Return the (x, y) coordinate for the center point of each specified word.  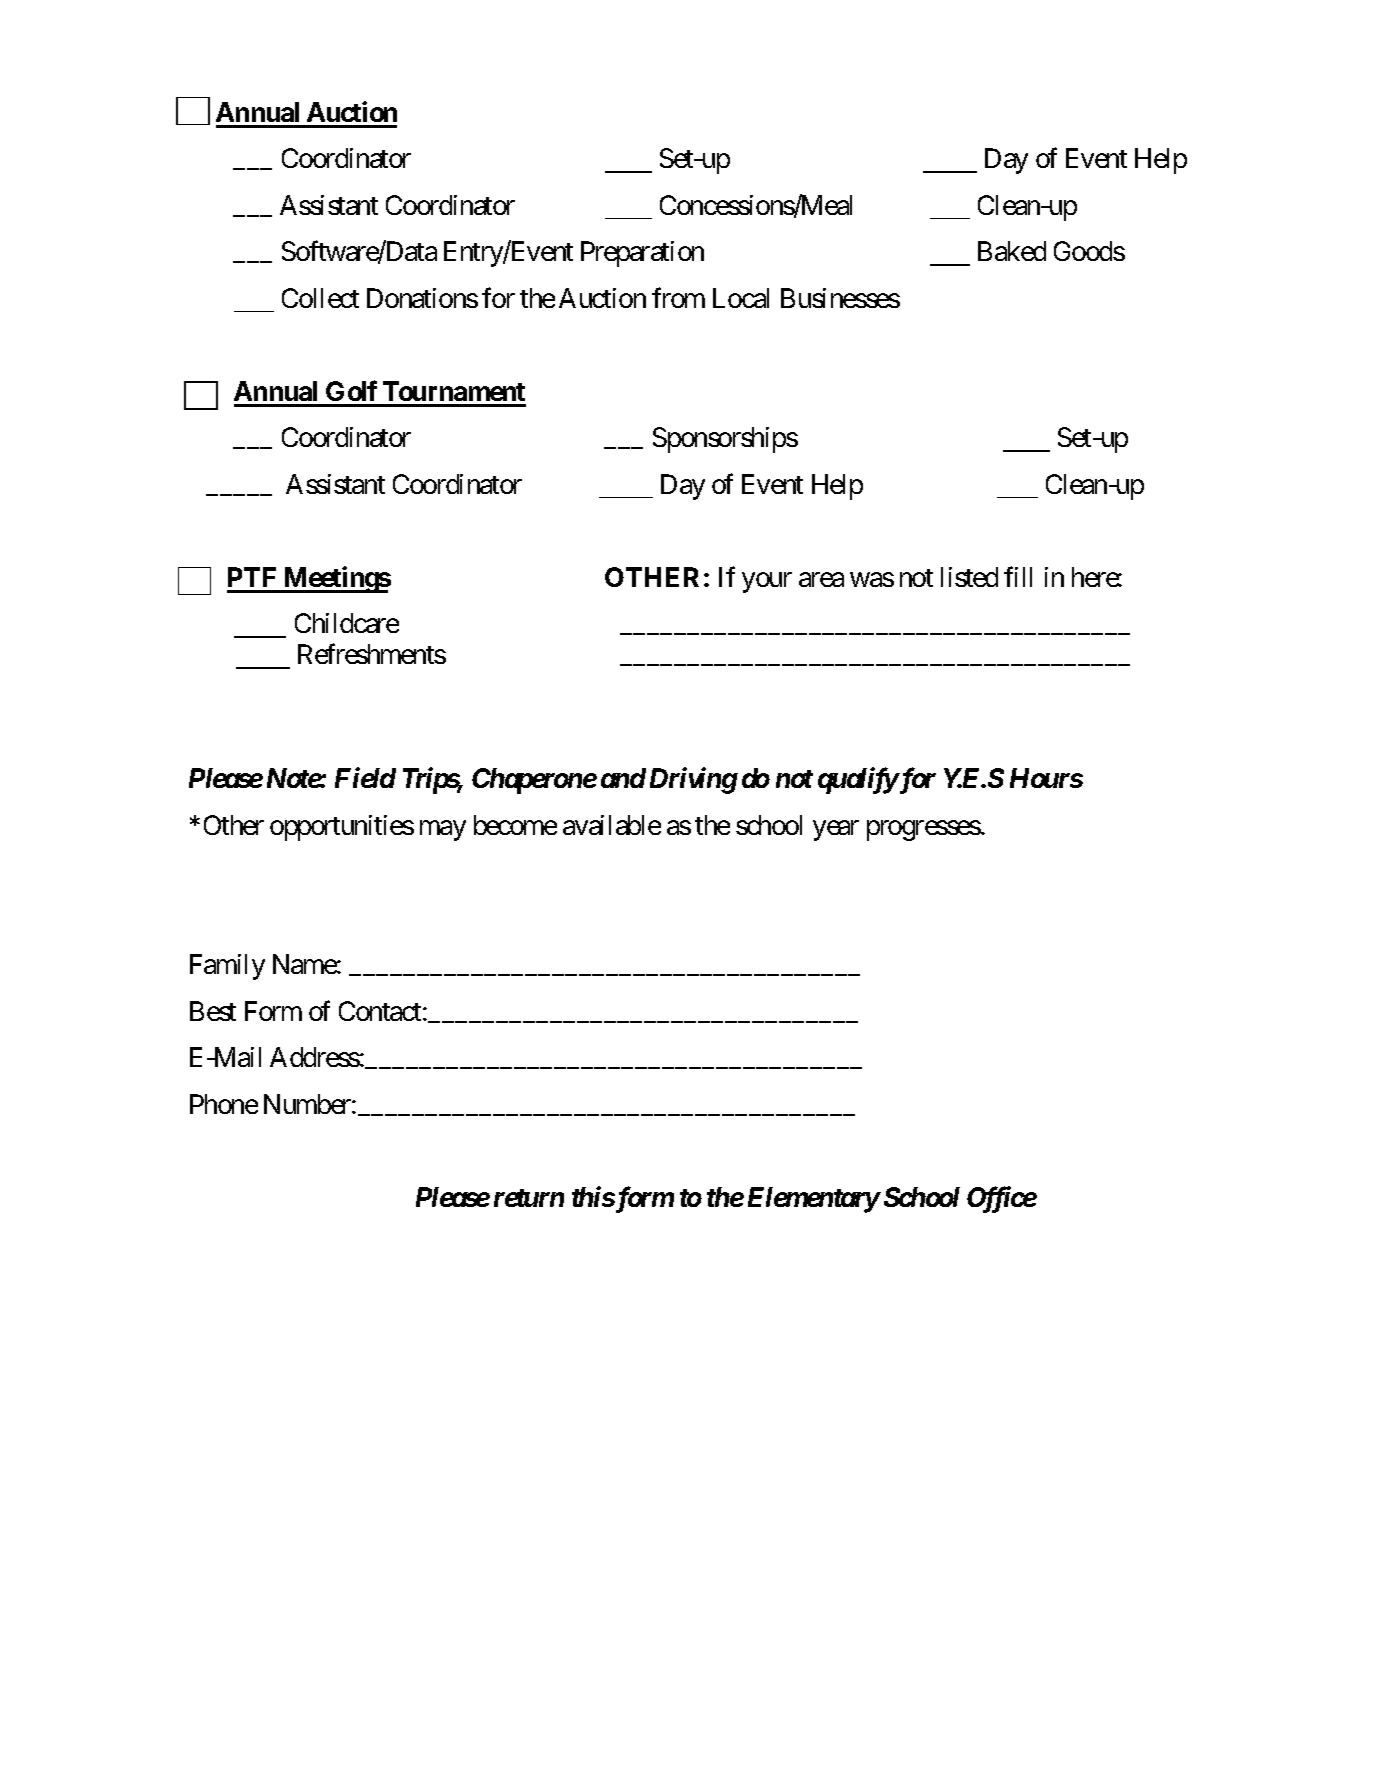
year (836, 830)
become (515, 825)
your (767, 582)
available (612, 825)
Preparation (642, 254)
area (821, 579)
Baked (1012, 251)
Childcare (347, 623)
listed (969, 577)
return (529, 1198)
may (443, 830)
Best (213, 1011)
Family (227, 967)
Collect (320, 298)
